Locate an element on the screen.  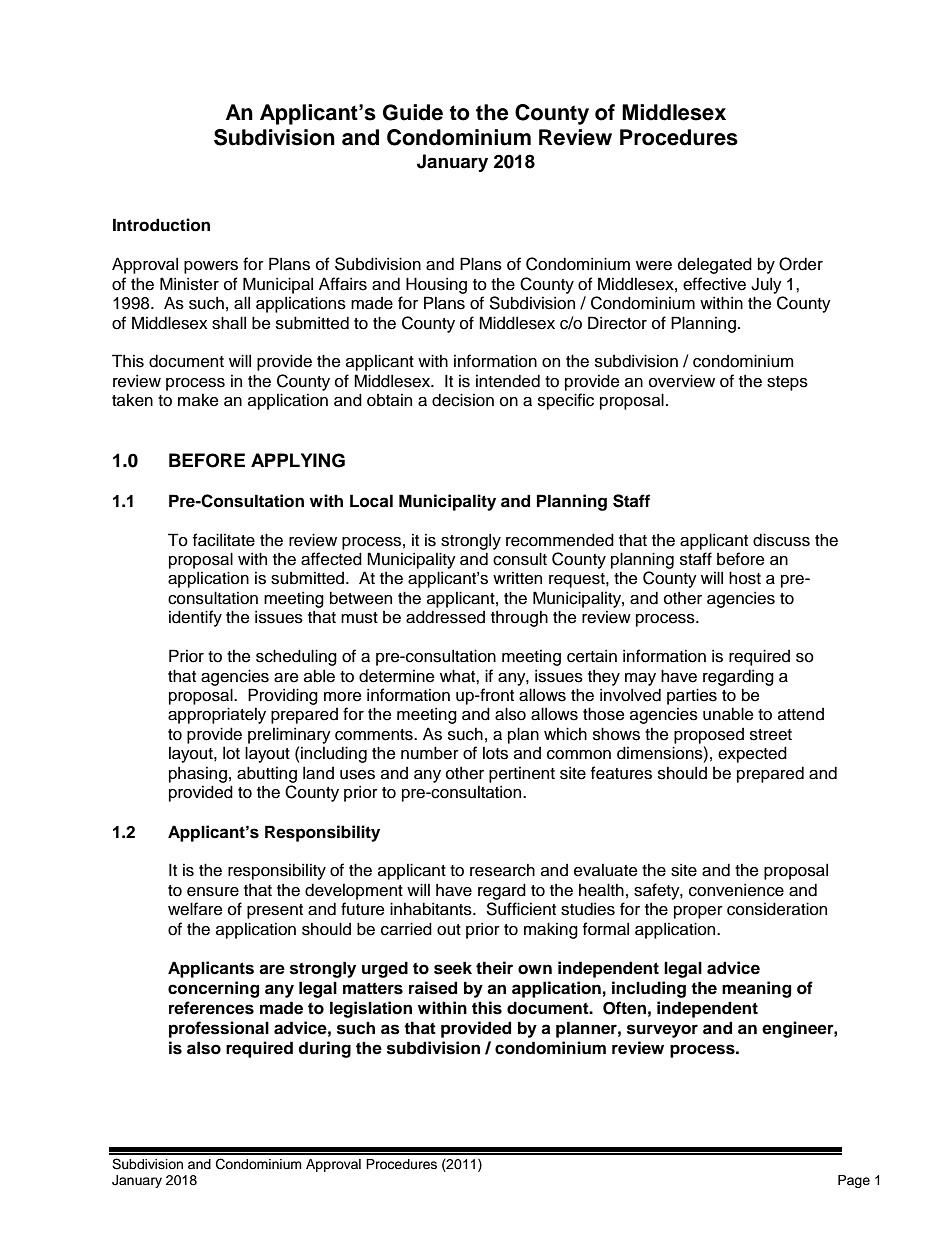
intended is located at coordinates (508, 381).
